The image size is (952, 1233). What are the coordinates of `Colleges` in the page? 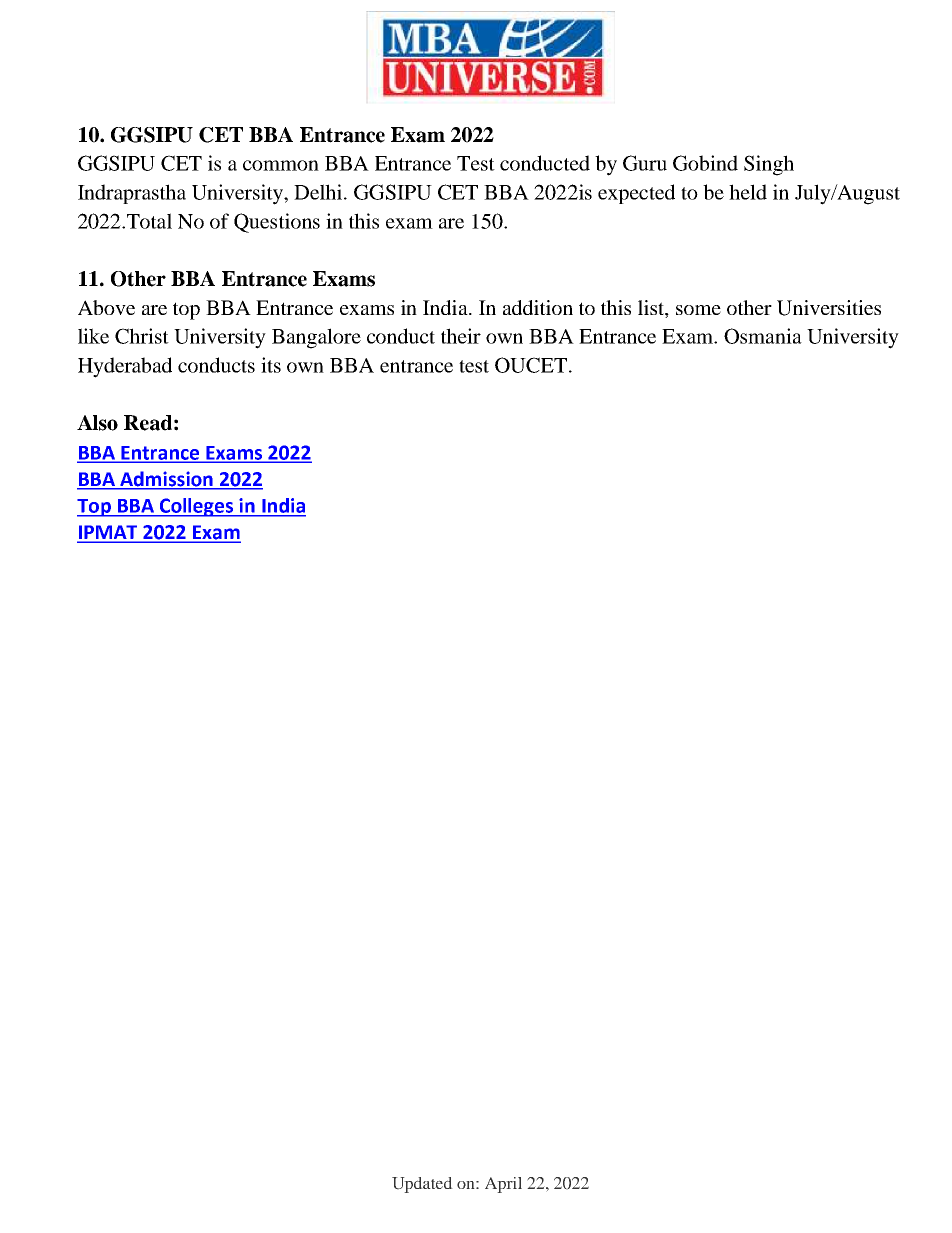 It's located at (196, 507).
